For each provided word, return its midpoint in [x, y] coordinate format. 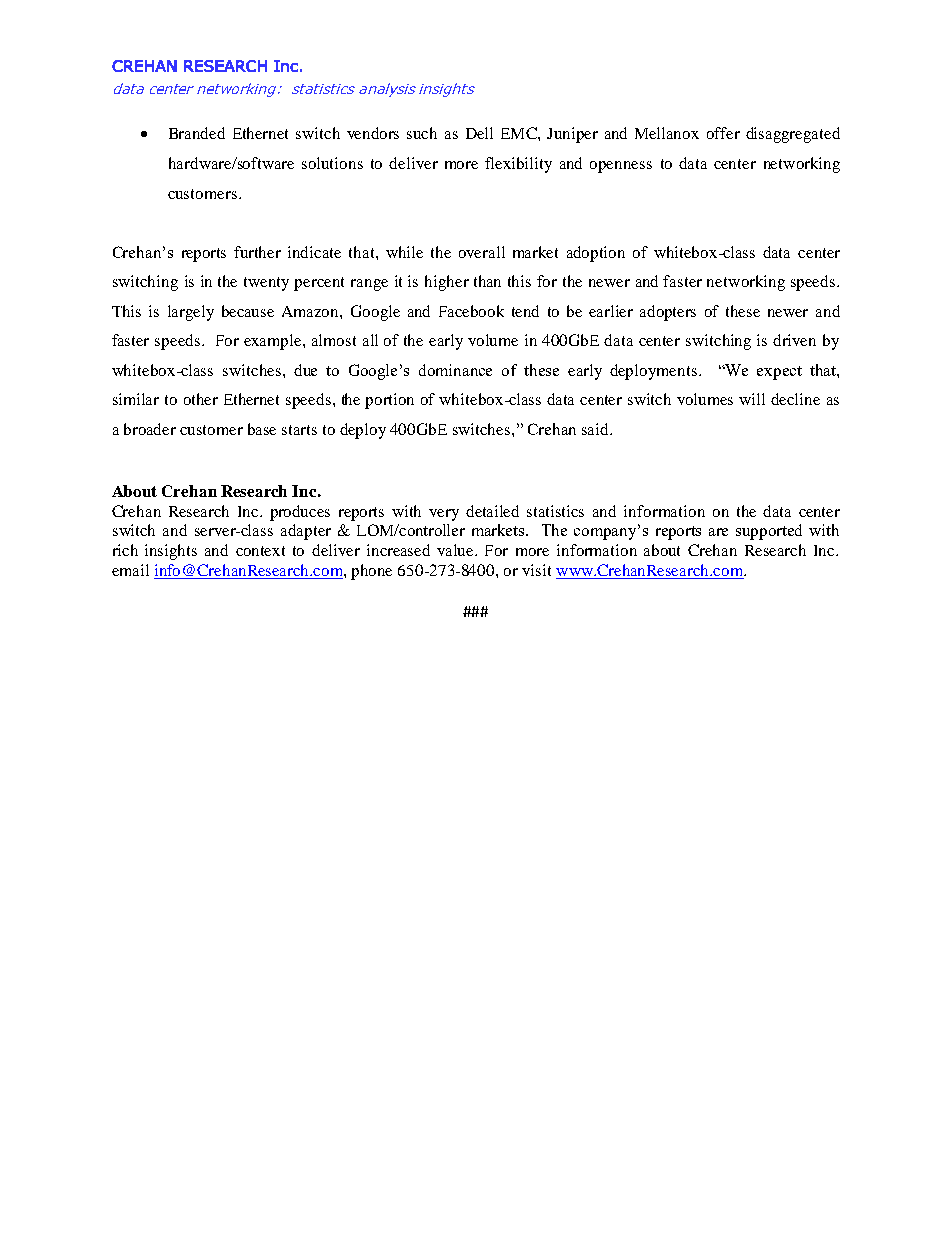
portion [389, 401]
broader [150, 429]
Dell [479, 133]
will [752, 399]
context [260, 551]
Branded [197, 133]
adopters [668, 313]
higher [447, 283]
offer [723, 133]
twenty [266, 284]
